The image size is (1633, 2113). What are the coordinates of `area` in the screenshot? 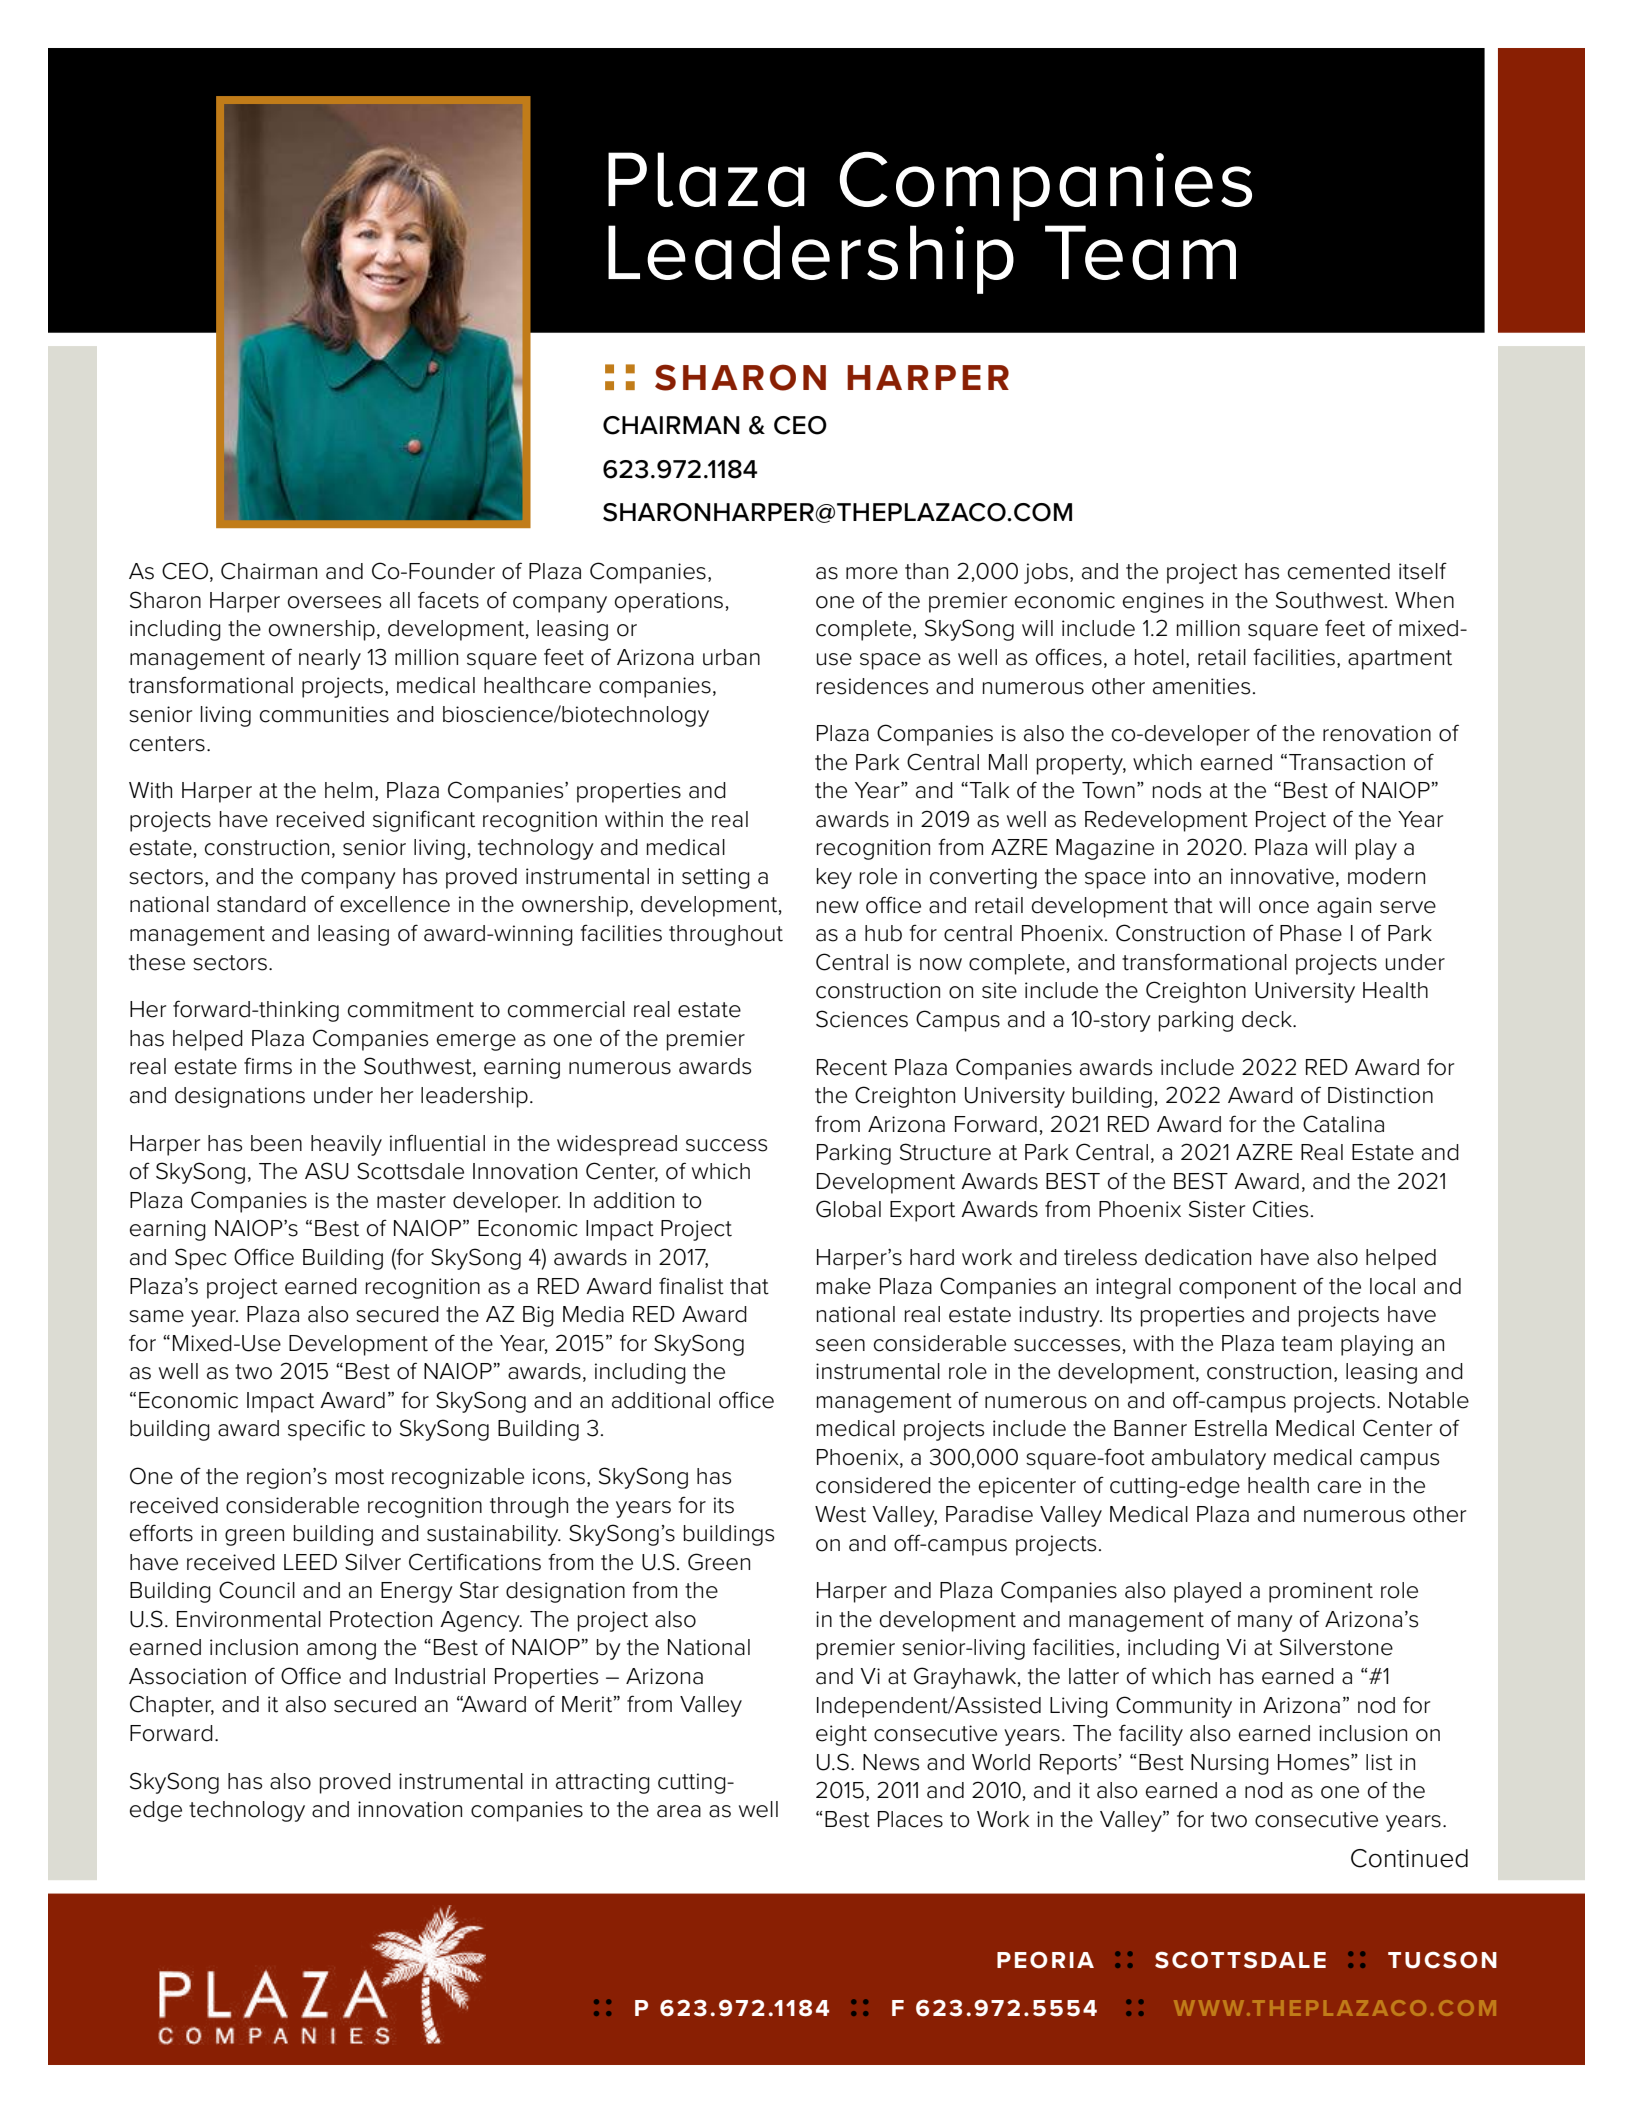 It's located at (679, 1811).
